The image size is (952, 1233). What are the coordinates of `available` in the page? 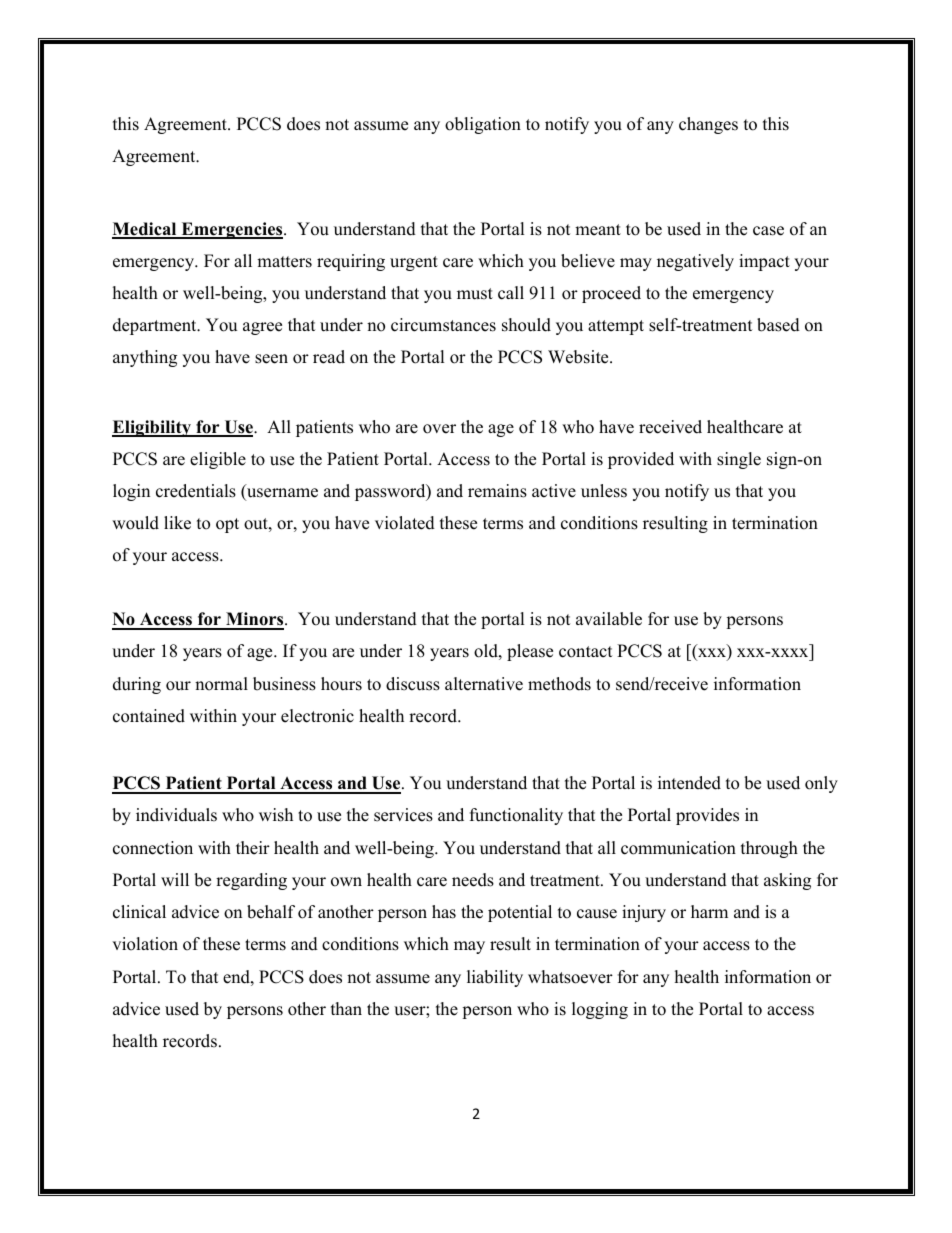 It's located at (609, 619).
